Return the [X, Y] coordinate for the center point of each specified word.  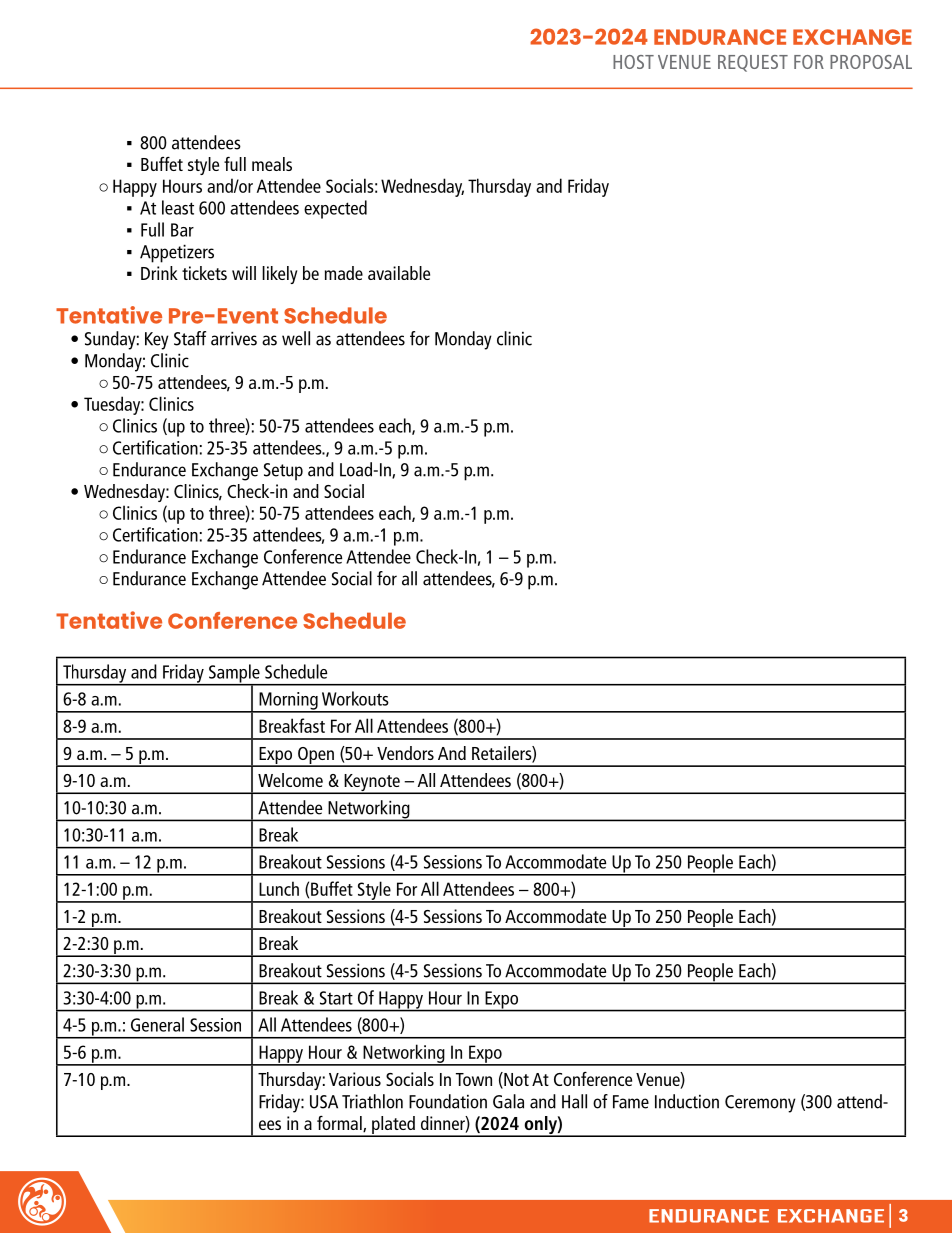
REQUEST [753, 63]
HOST [633, 62]
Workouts [355, 698]
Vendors [405, 753]
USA [324, 1102]
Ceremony [760, 1104]
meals [272, 164]
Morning [288, 702]
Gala [508, 1101]
